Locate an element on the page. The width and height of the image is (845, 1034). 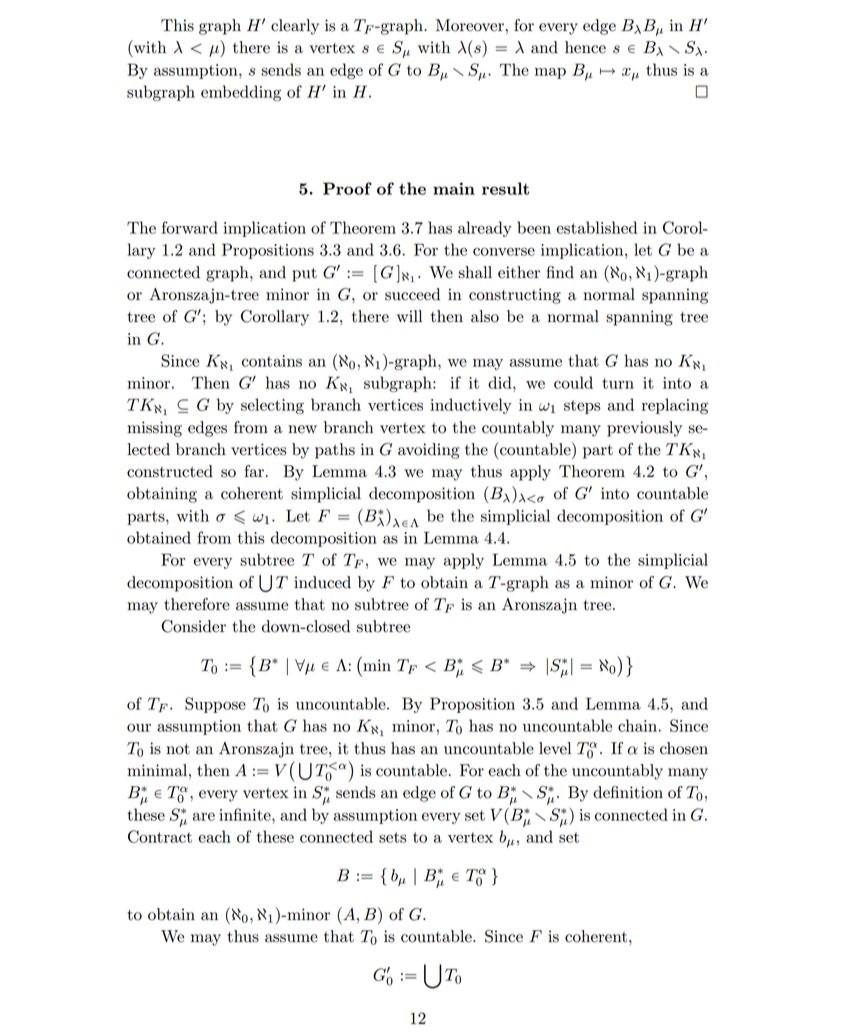
embedding is located at coordinates (241, 93).
